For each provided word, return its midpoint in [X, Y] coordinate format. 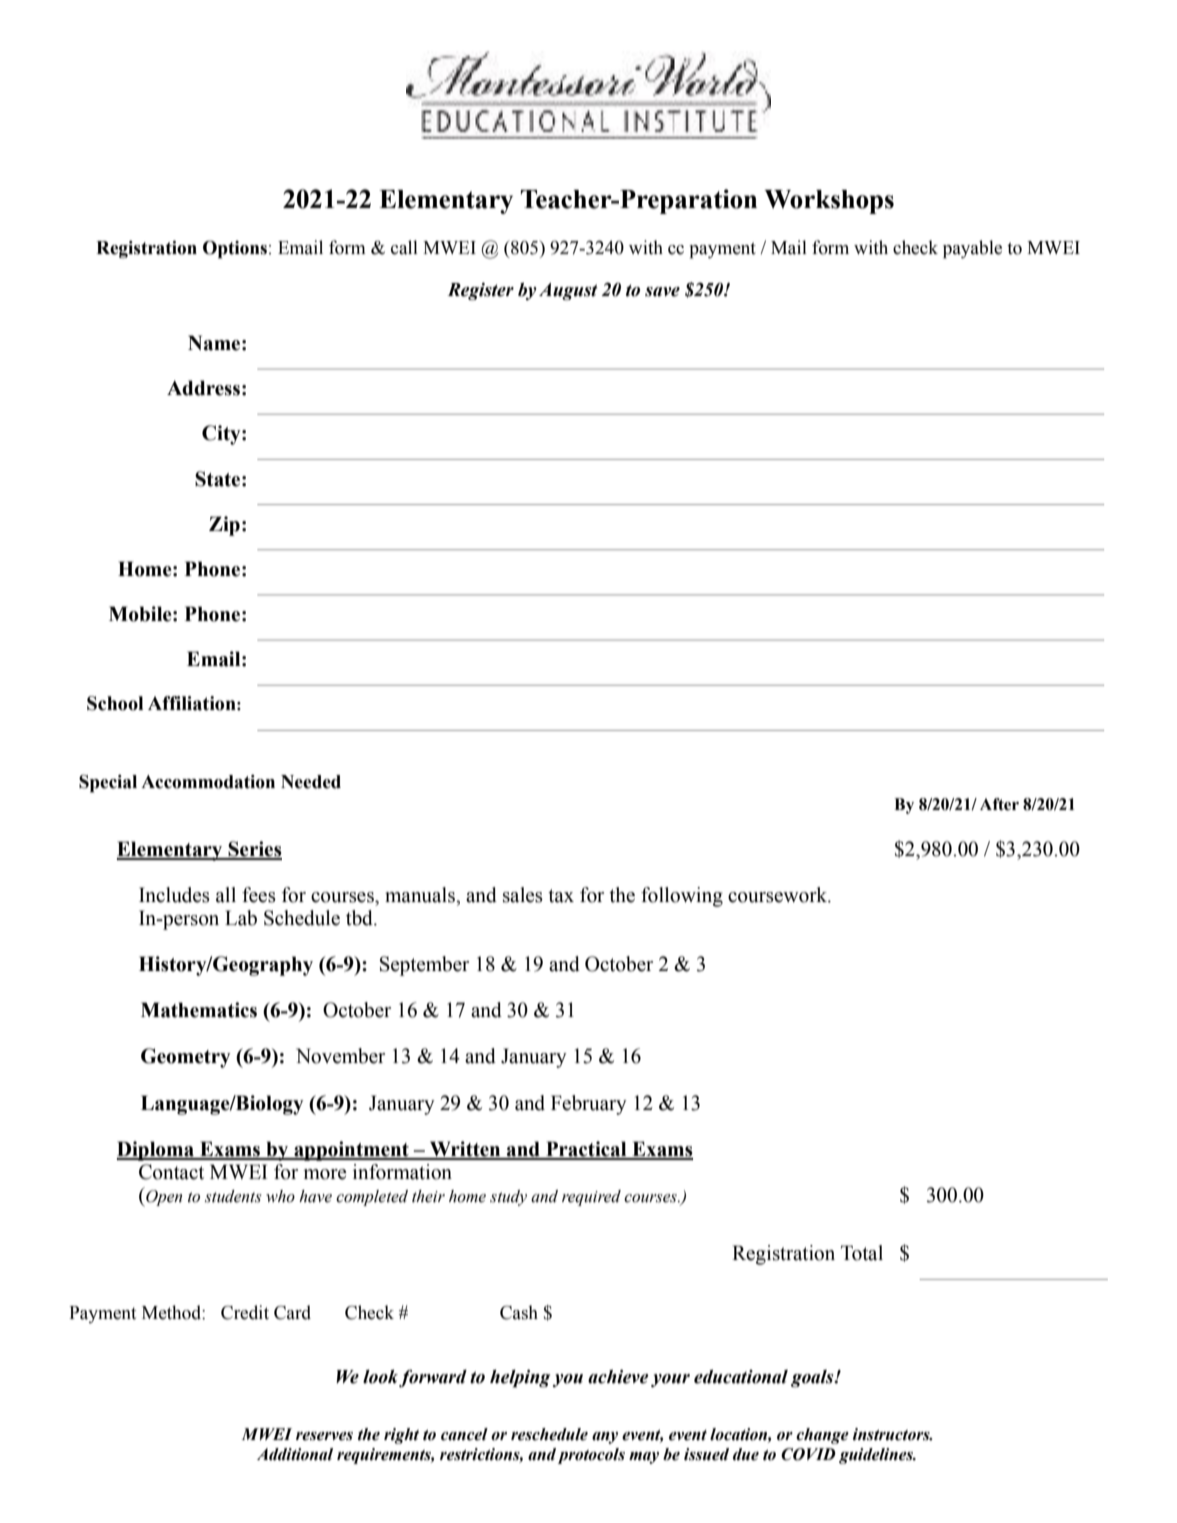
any [605, 1438]
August [568, 292]
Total [862, 1253]
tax [561, 896]
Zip [224, 526]
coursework [779, 895]
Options [235, 249]
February [589, 1105]
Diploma [157, 1151]
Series [254, 850]
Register [480, 292]
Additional [295, 1454]
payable [972, 249]
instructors [892, 1434]
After [999, 804]
